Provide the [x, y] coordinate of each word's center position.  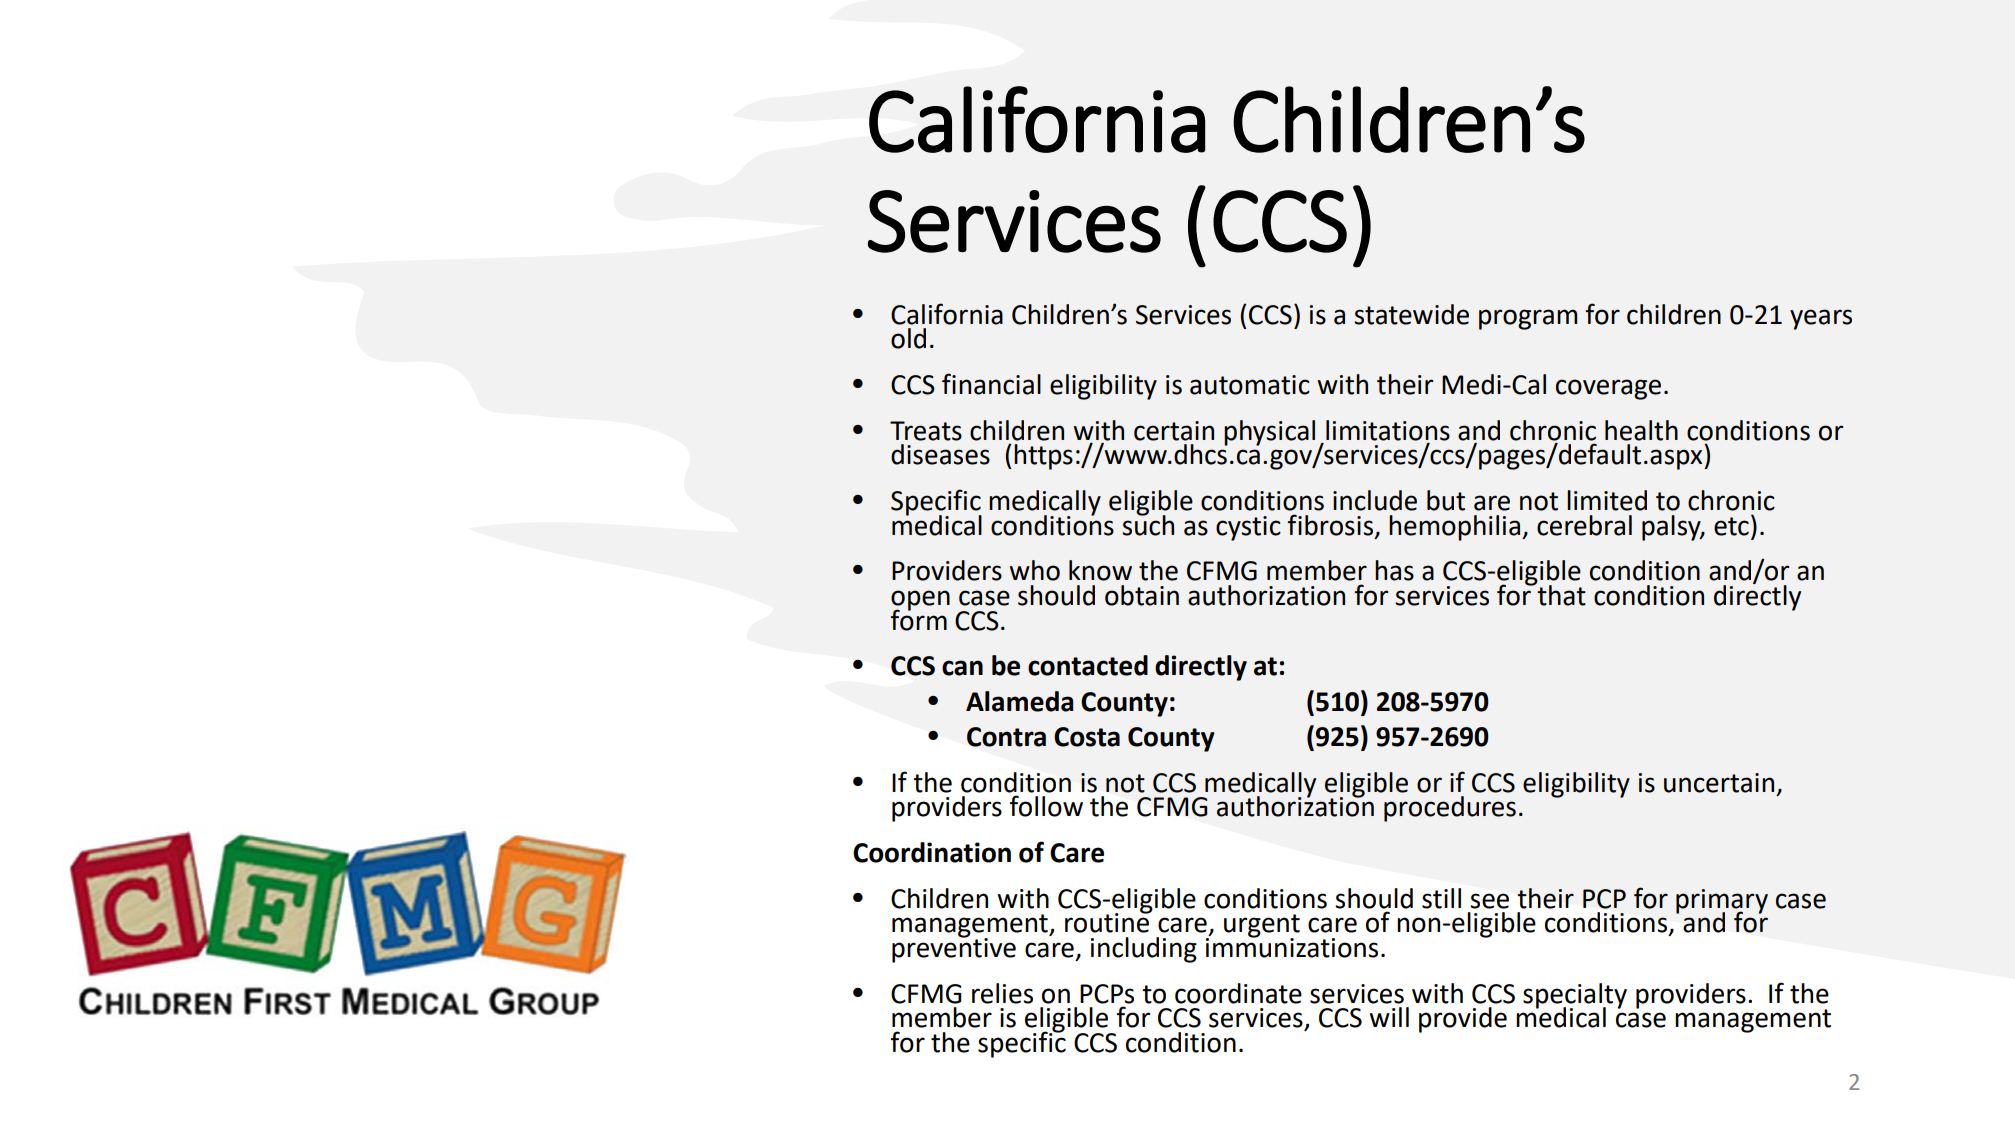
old [908, 338]
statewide [1411, 314]
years [1821, 319]
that [1560, 594]
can [962, 668]
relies [1002, 993]
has [1394, 570]
